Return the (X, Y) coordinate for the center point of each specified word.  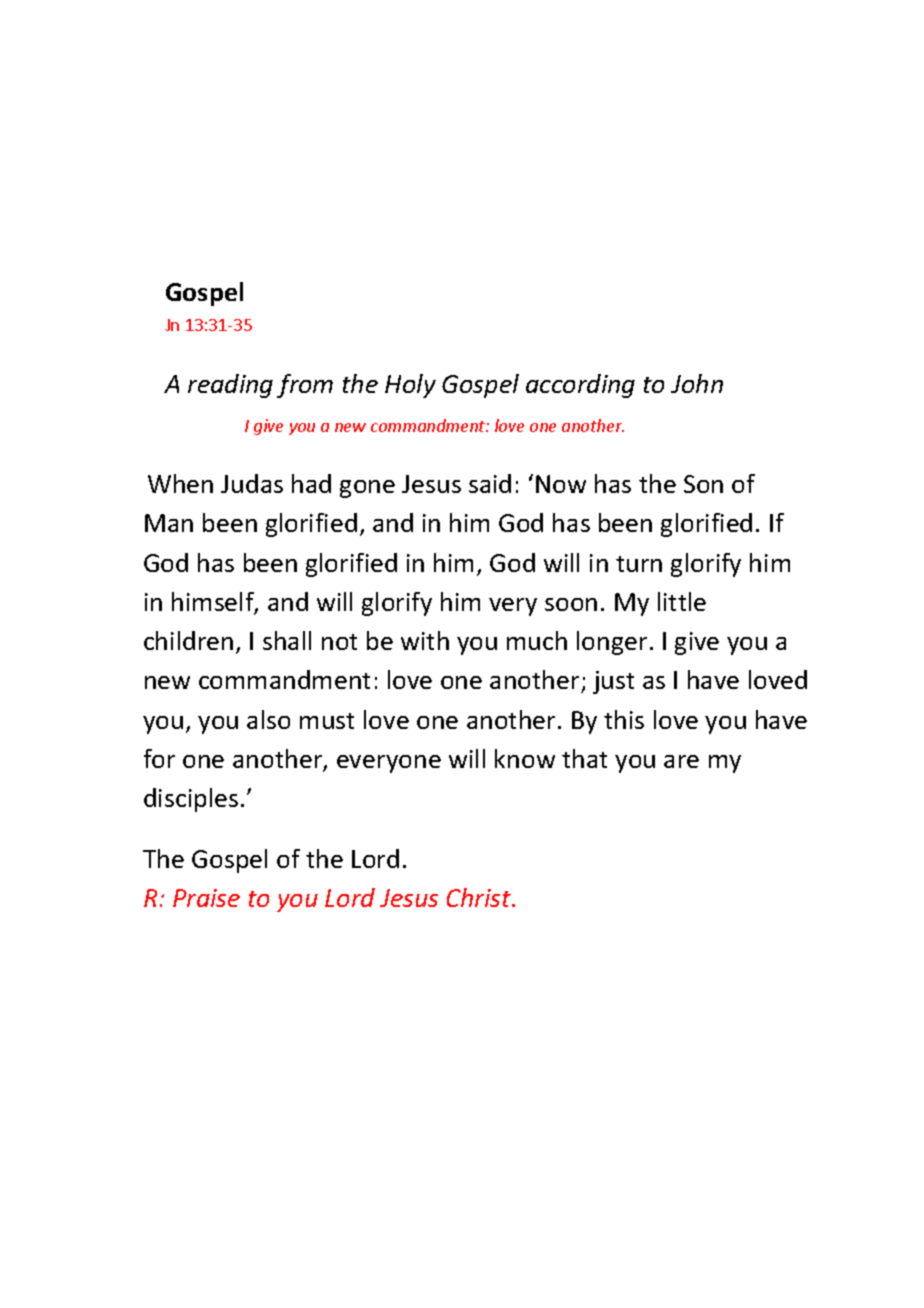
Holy (410, 386)
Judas (252, 483)
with (425, 640)
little (682, 601)
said (490, 483)
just (613, 682)
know (525, 758)
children (188, 640)
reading (230, 386)
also (268, 719)
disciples (191, 800)
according (580, 386)
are (681, 761)
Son (703, 484)
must (327, 721)
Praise (206, 898)
